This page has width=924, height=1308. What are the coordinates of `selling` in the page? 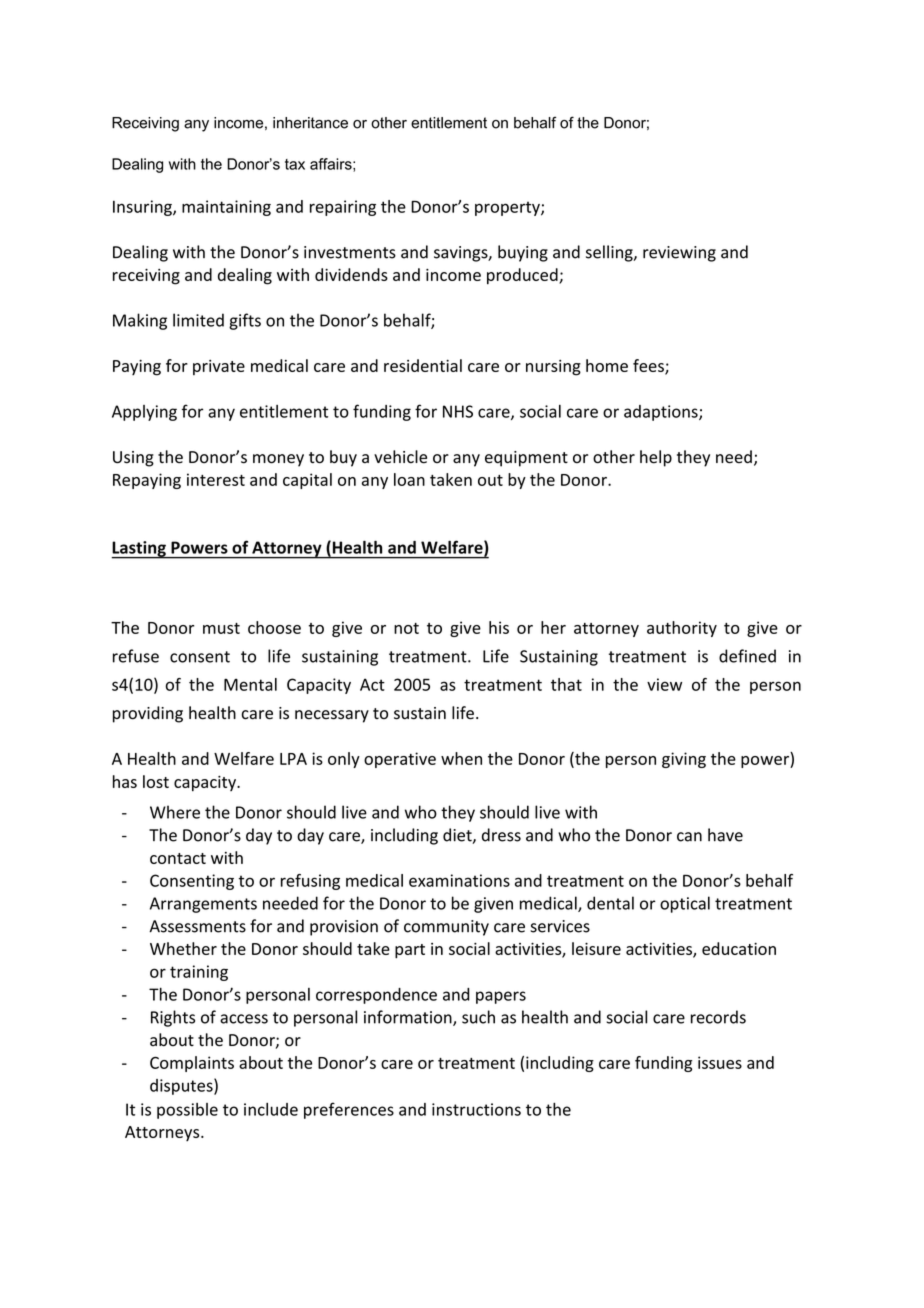 It's located at (610, 253).
